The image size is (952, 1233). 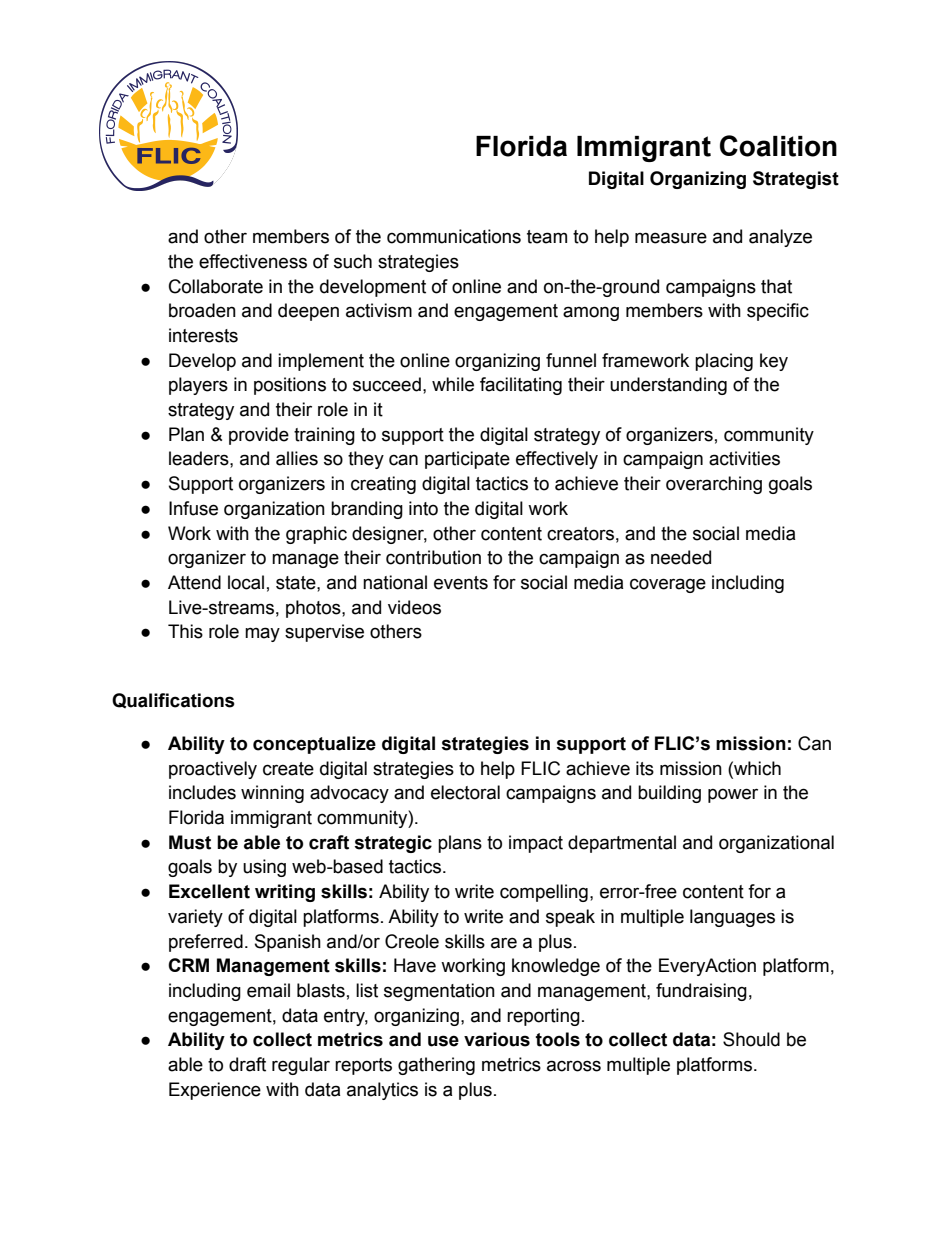 What do you see at coordinates (454, 236) in the document?
I see `communications` at bounding box center [454, 236].
